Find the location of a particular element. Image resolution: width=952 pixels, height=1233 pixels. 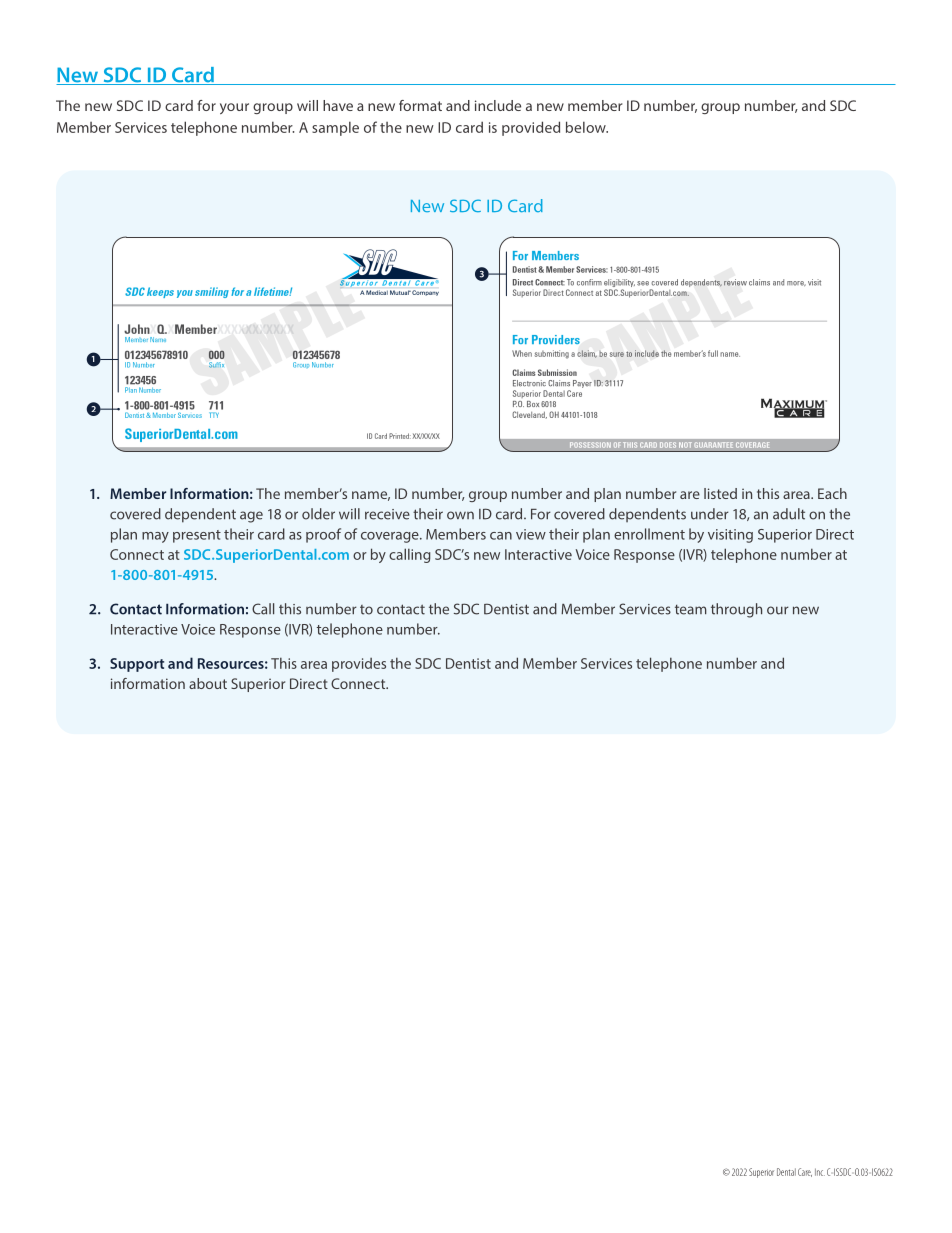

below is located at coordinates (587, 127).
